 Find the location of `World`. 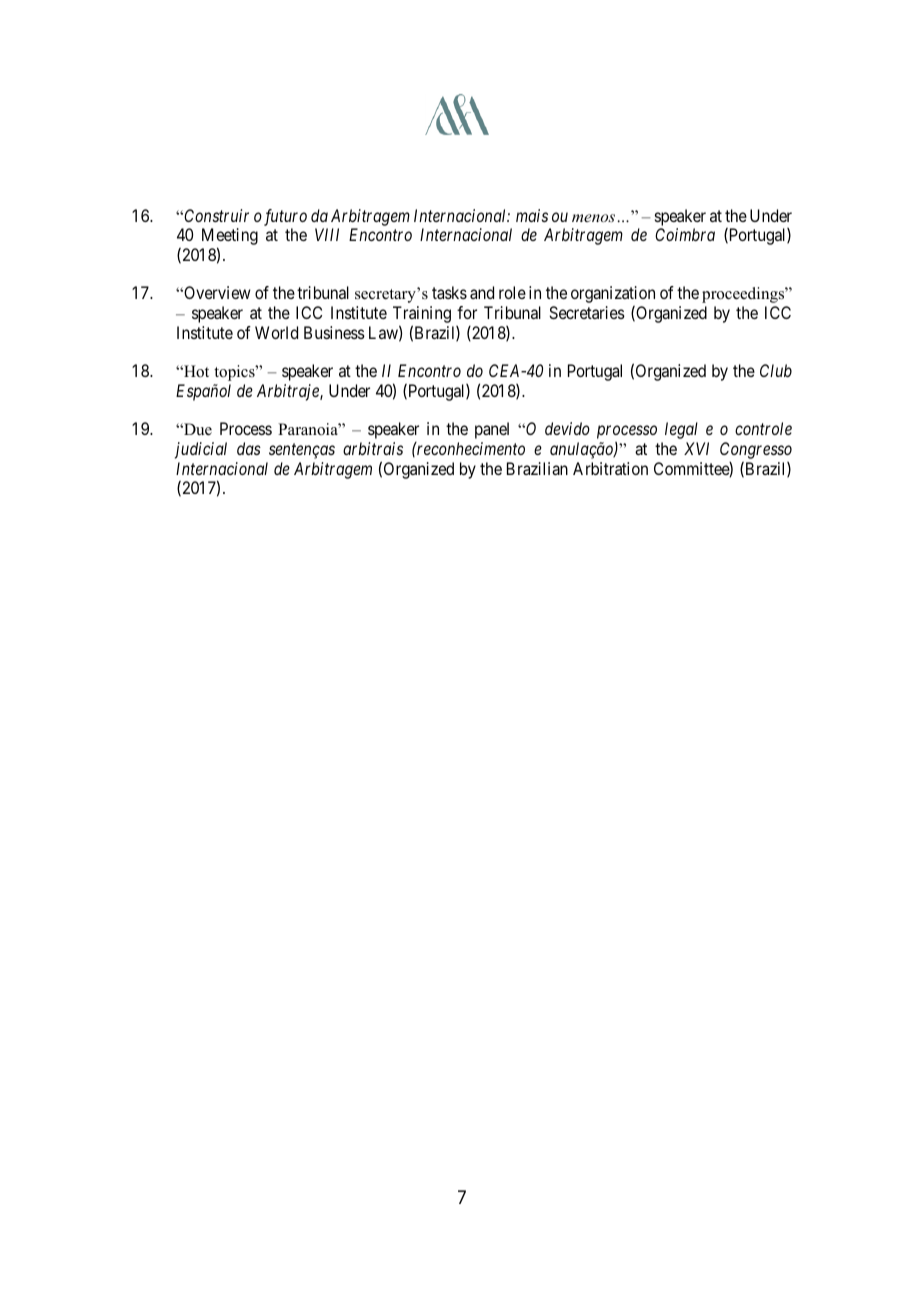

World is located at coordinates (276, 332).
